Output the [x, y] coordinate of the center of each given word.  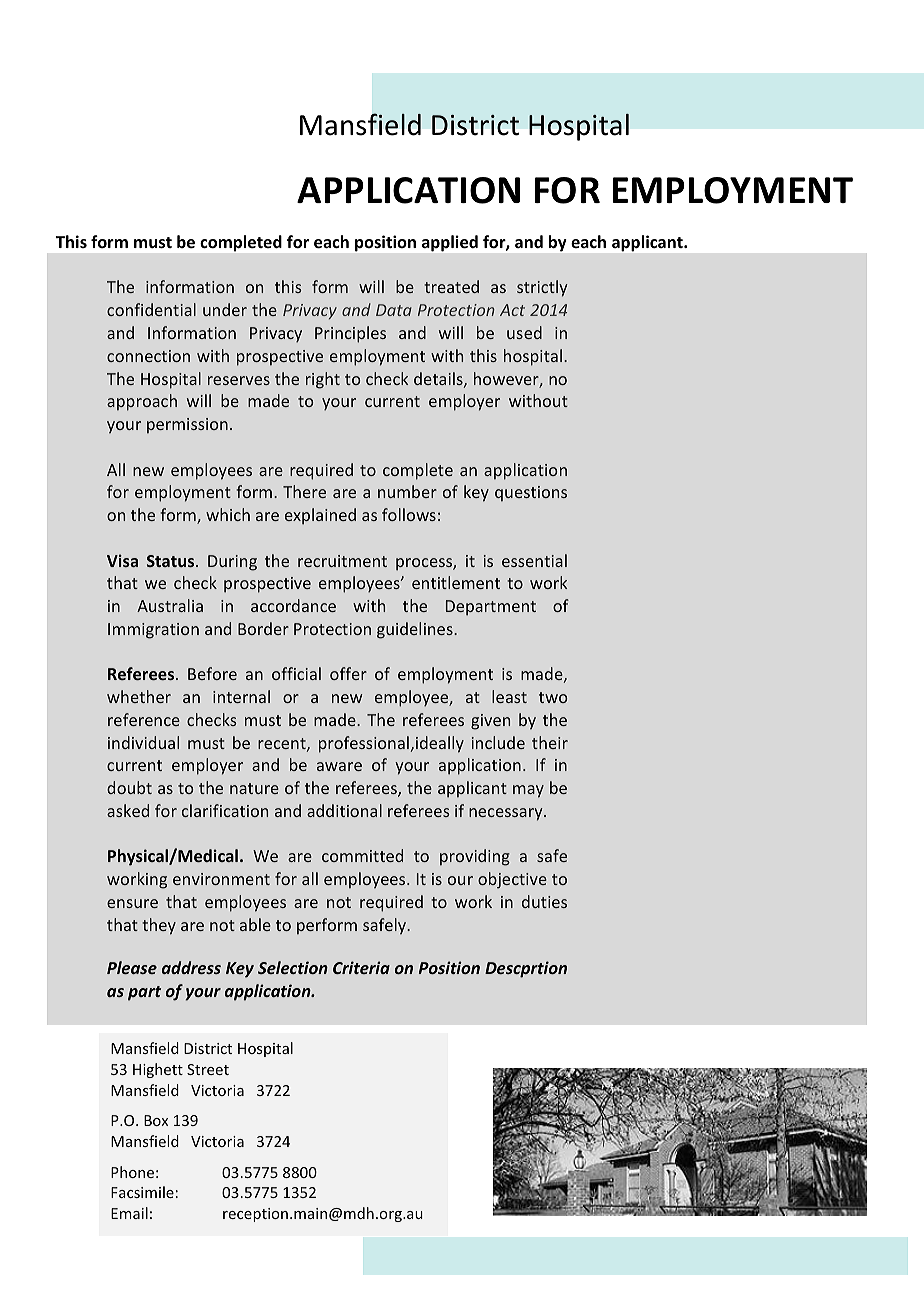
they [159, 926]
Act [512, 310]
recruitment [342, 561]
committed [362, 855]
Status [172, 561]
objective [512, 880]
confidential [151, 309]
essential [534, 560]
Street [208, 1069]
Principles [350, 334]
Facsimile [142, 1192]
